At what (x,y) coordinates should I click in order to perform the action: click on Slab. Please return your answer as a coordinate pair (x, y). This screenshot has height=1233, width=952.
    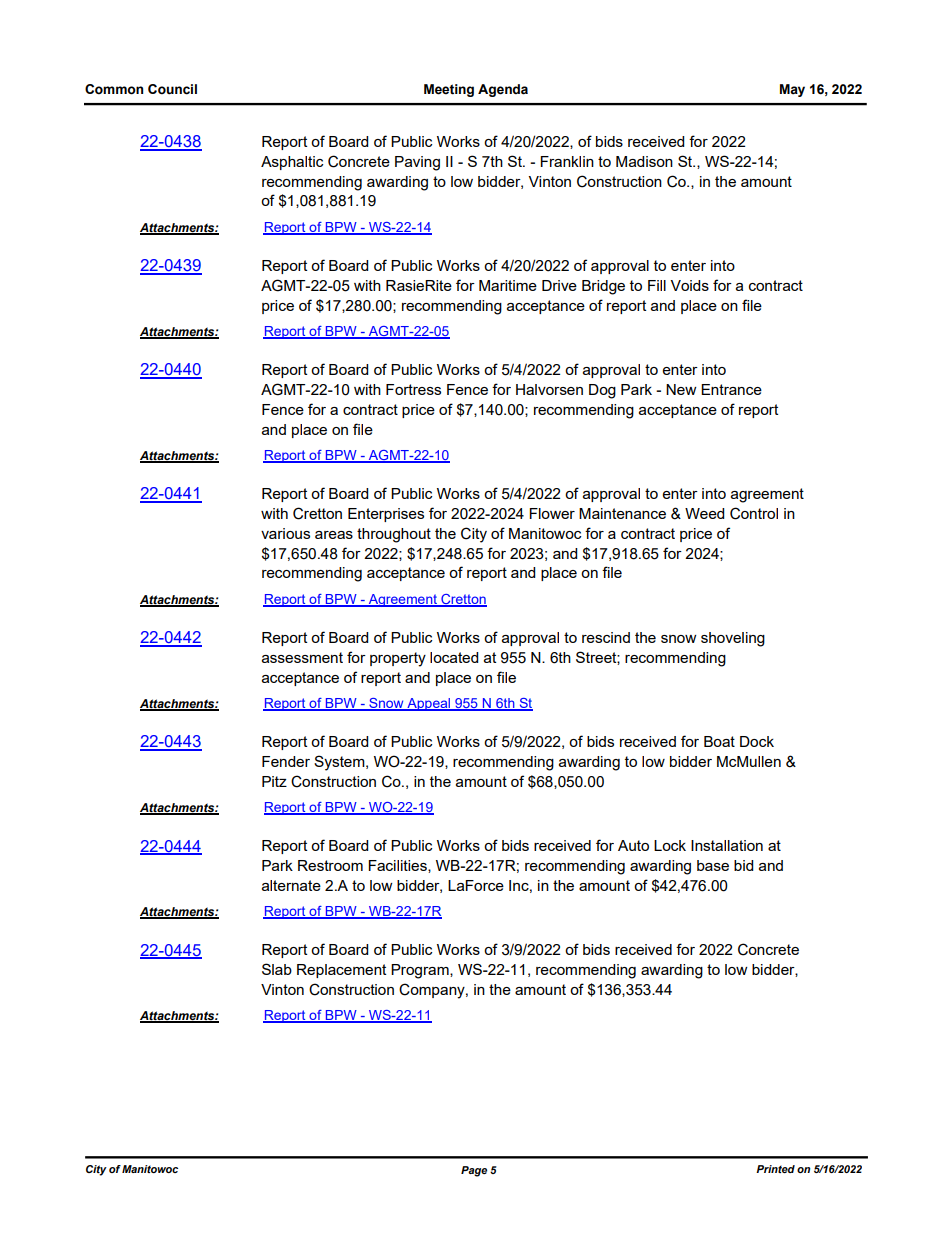
    Looking at the image, I should click on (277, 969).
